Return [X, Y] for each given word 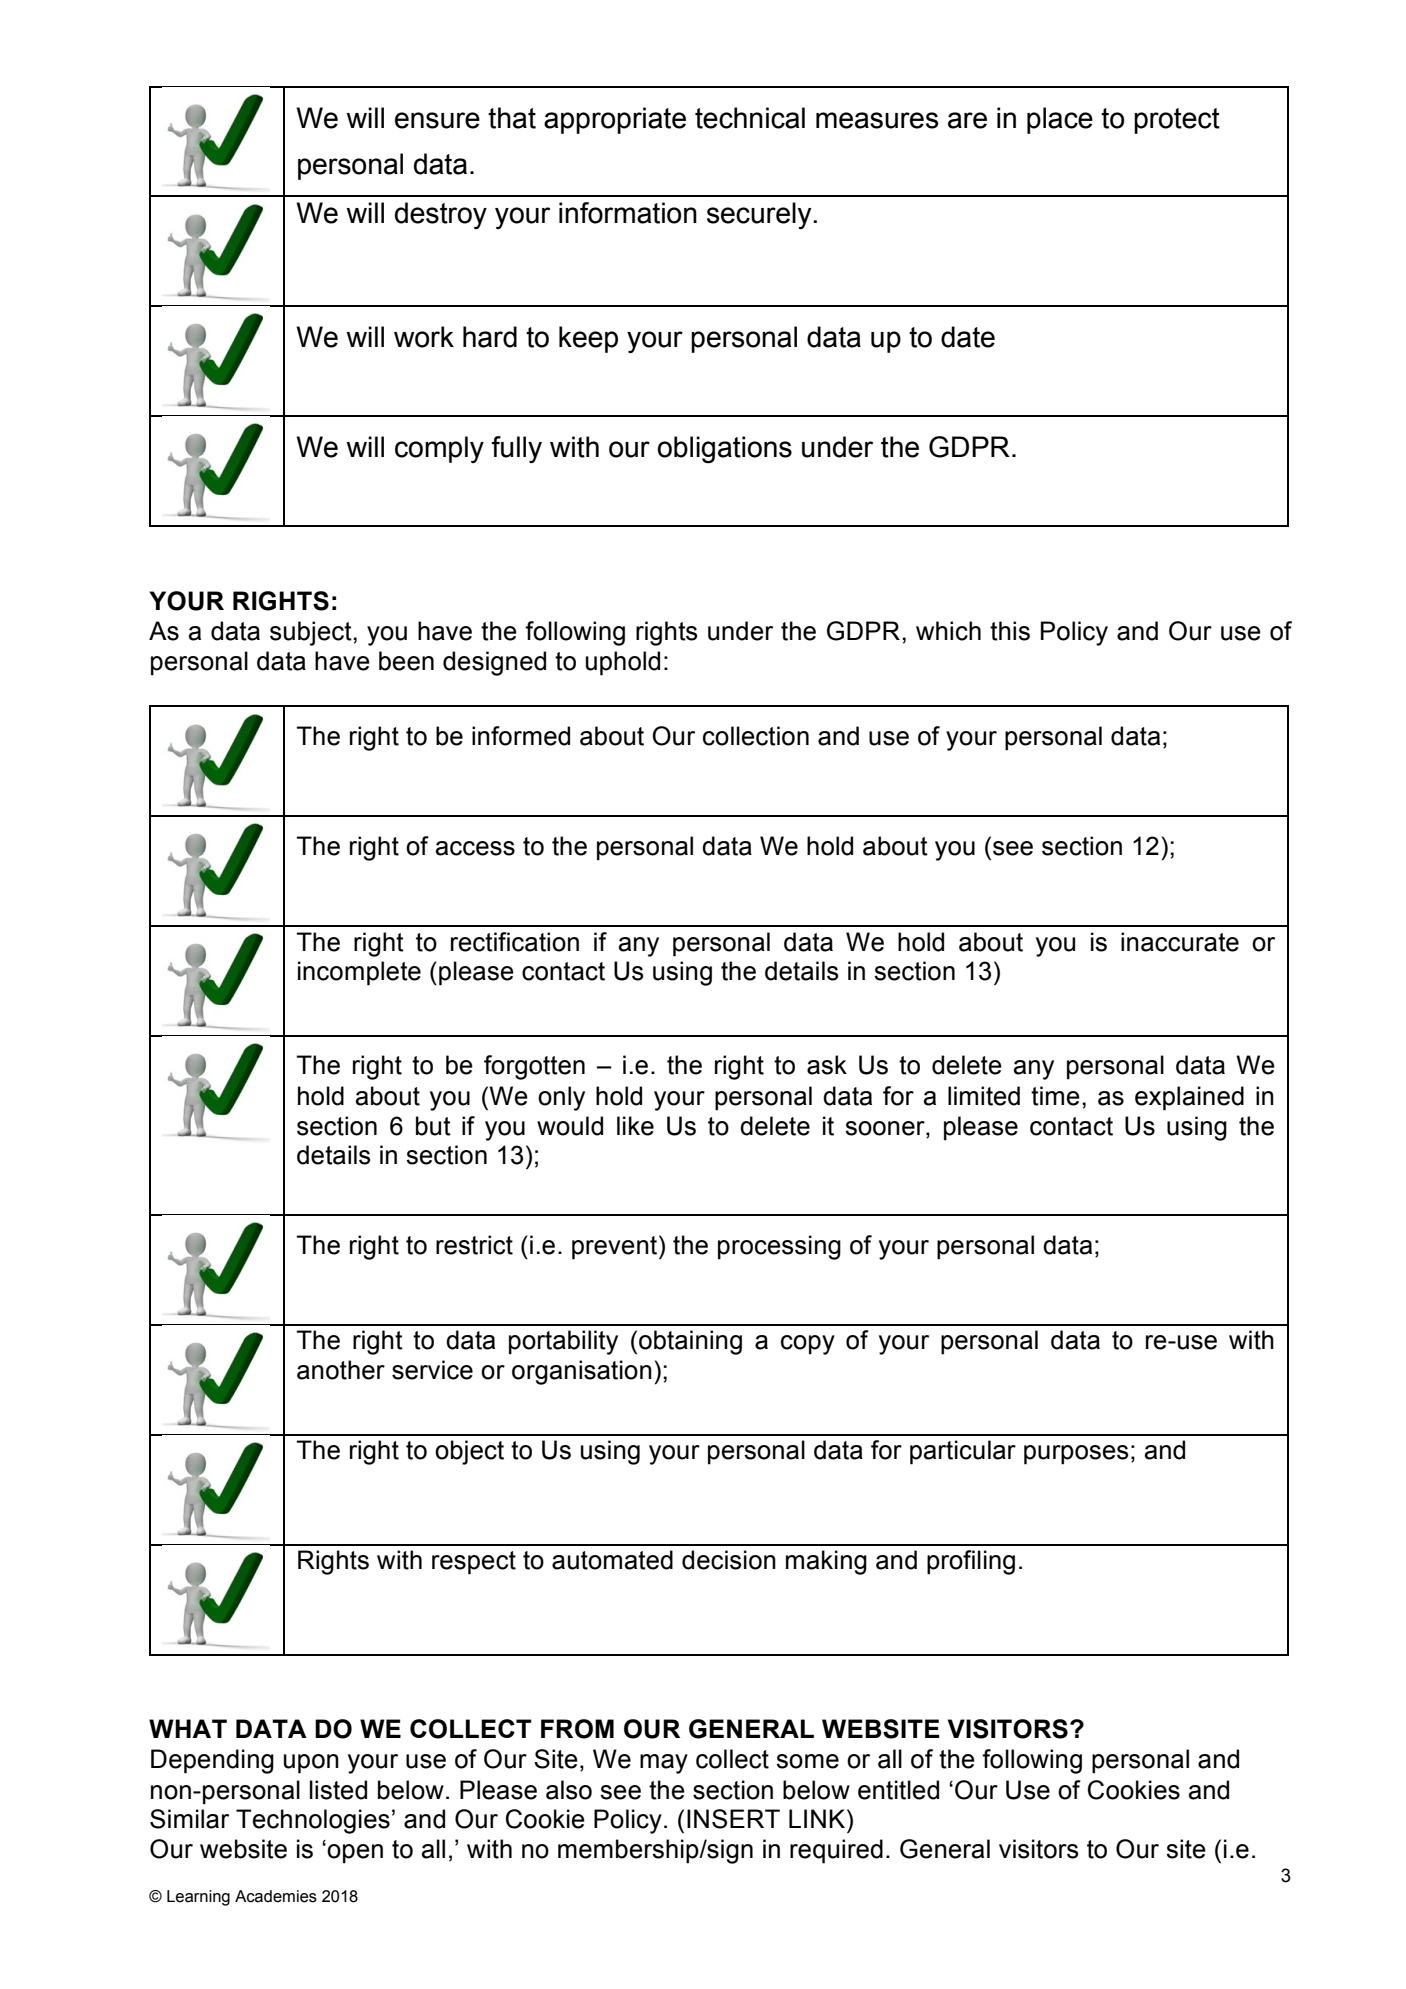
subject [312, 633]
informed [521, 736]
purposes [1076, 1455]
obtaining [690, 1342]
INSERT [733, 1819]
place [1060, 120]
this [1010, 631]
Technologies [313, 1821]
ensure [437, 120]
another [341, 1370]
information [628, 213]
